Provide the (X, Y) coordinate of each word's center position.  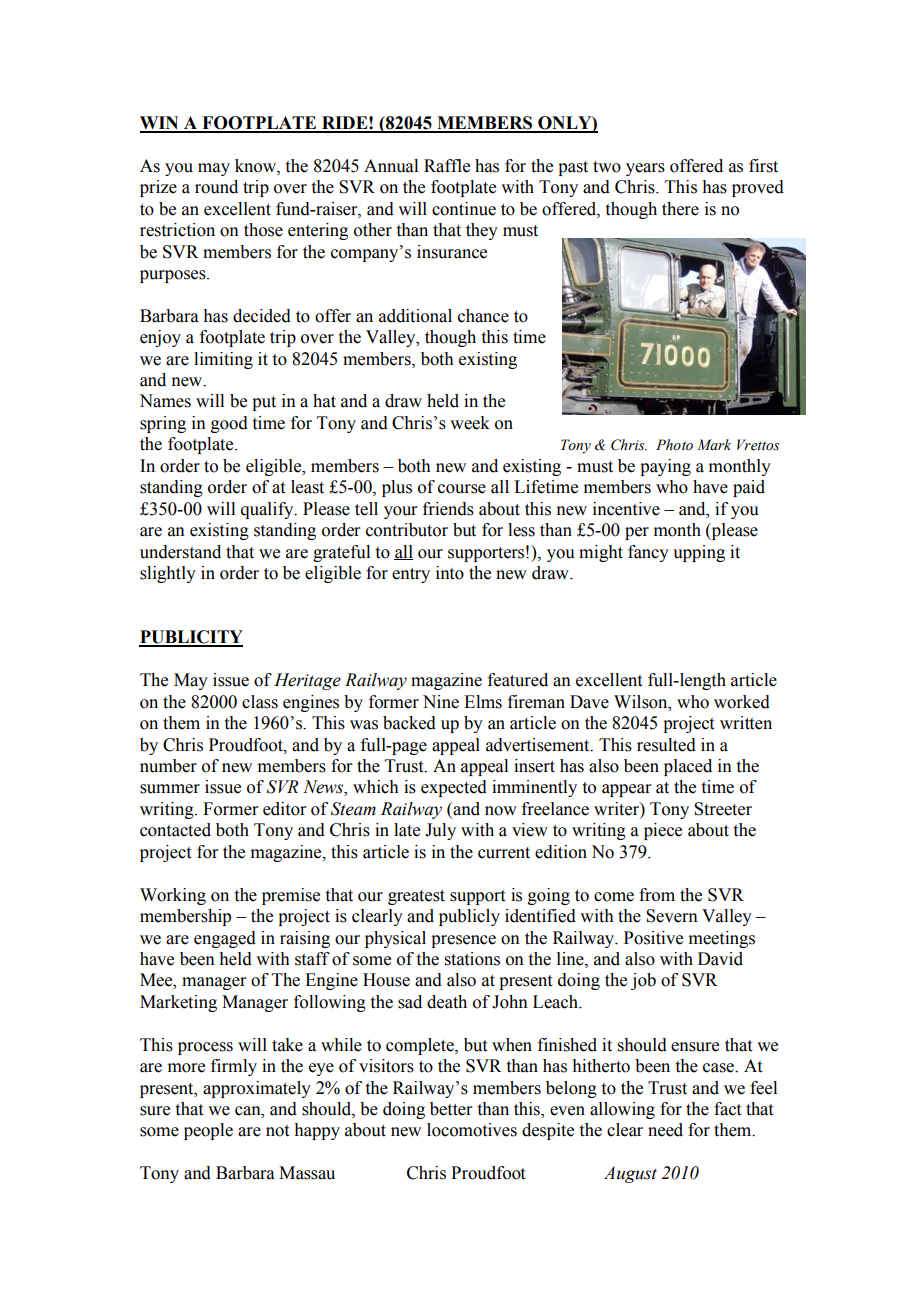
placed (688, 767)
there (680, 209)
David (720, 959)
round (216, 187)
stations (472, 959)
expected (454, 788)
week (470, 423)
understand (180, 552)
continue (464, 209)
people (208, 1131)
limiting (223, 360)
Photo (674, 445)
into (450, 573)
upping (699, 553)
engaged (225, 939)
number (168, 766)
